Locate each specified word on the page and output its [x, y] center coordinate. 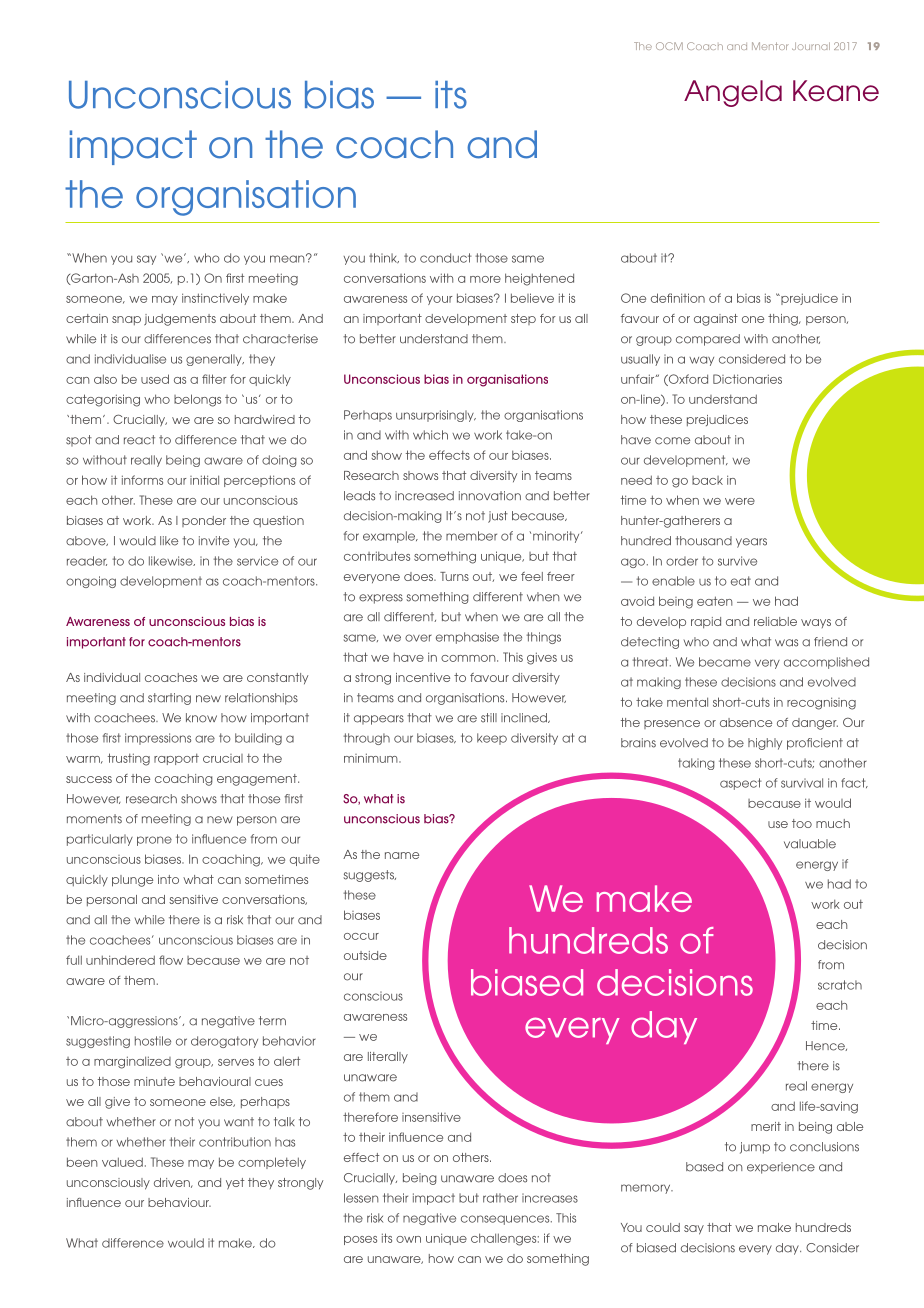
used [155, 379]
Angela [733, 93]
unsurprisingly [436, 416]
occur [361, 936]
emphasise [467, 638]
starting [169, 699]
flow [171, 960]
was [786, 643]
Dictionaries [747, 379]
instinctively [215, 299]
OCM [669, 46]
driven [173, 1183]
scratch [840, 985]
